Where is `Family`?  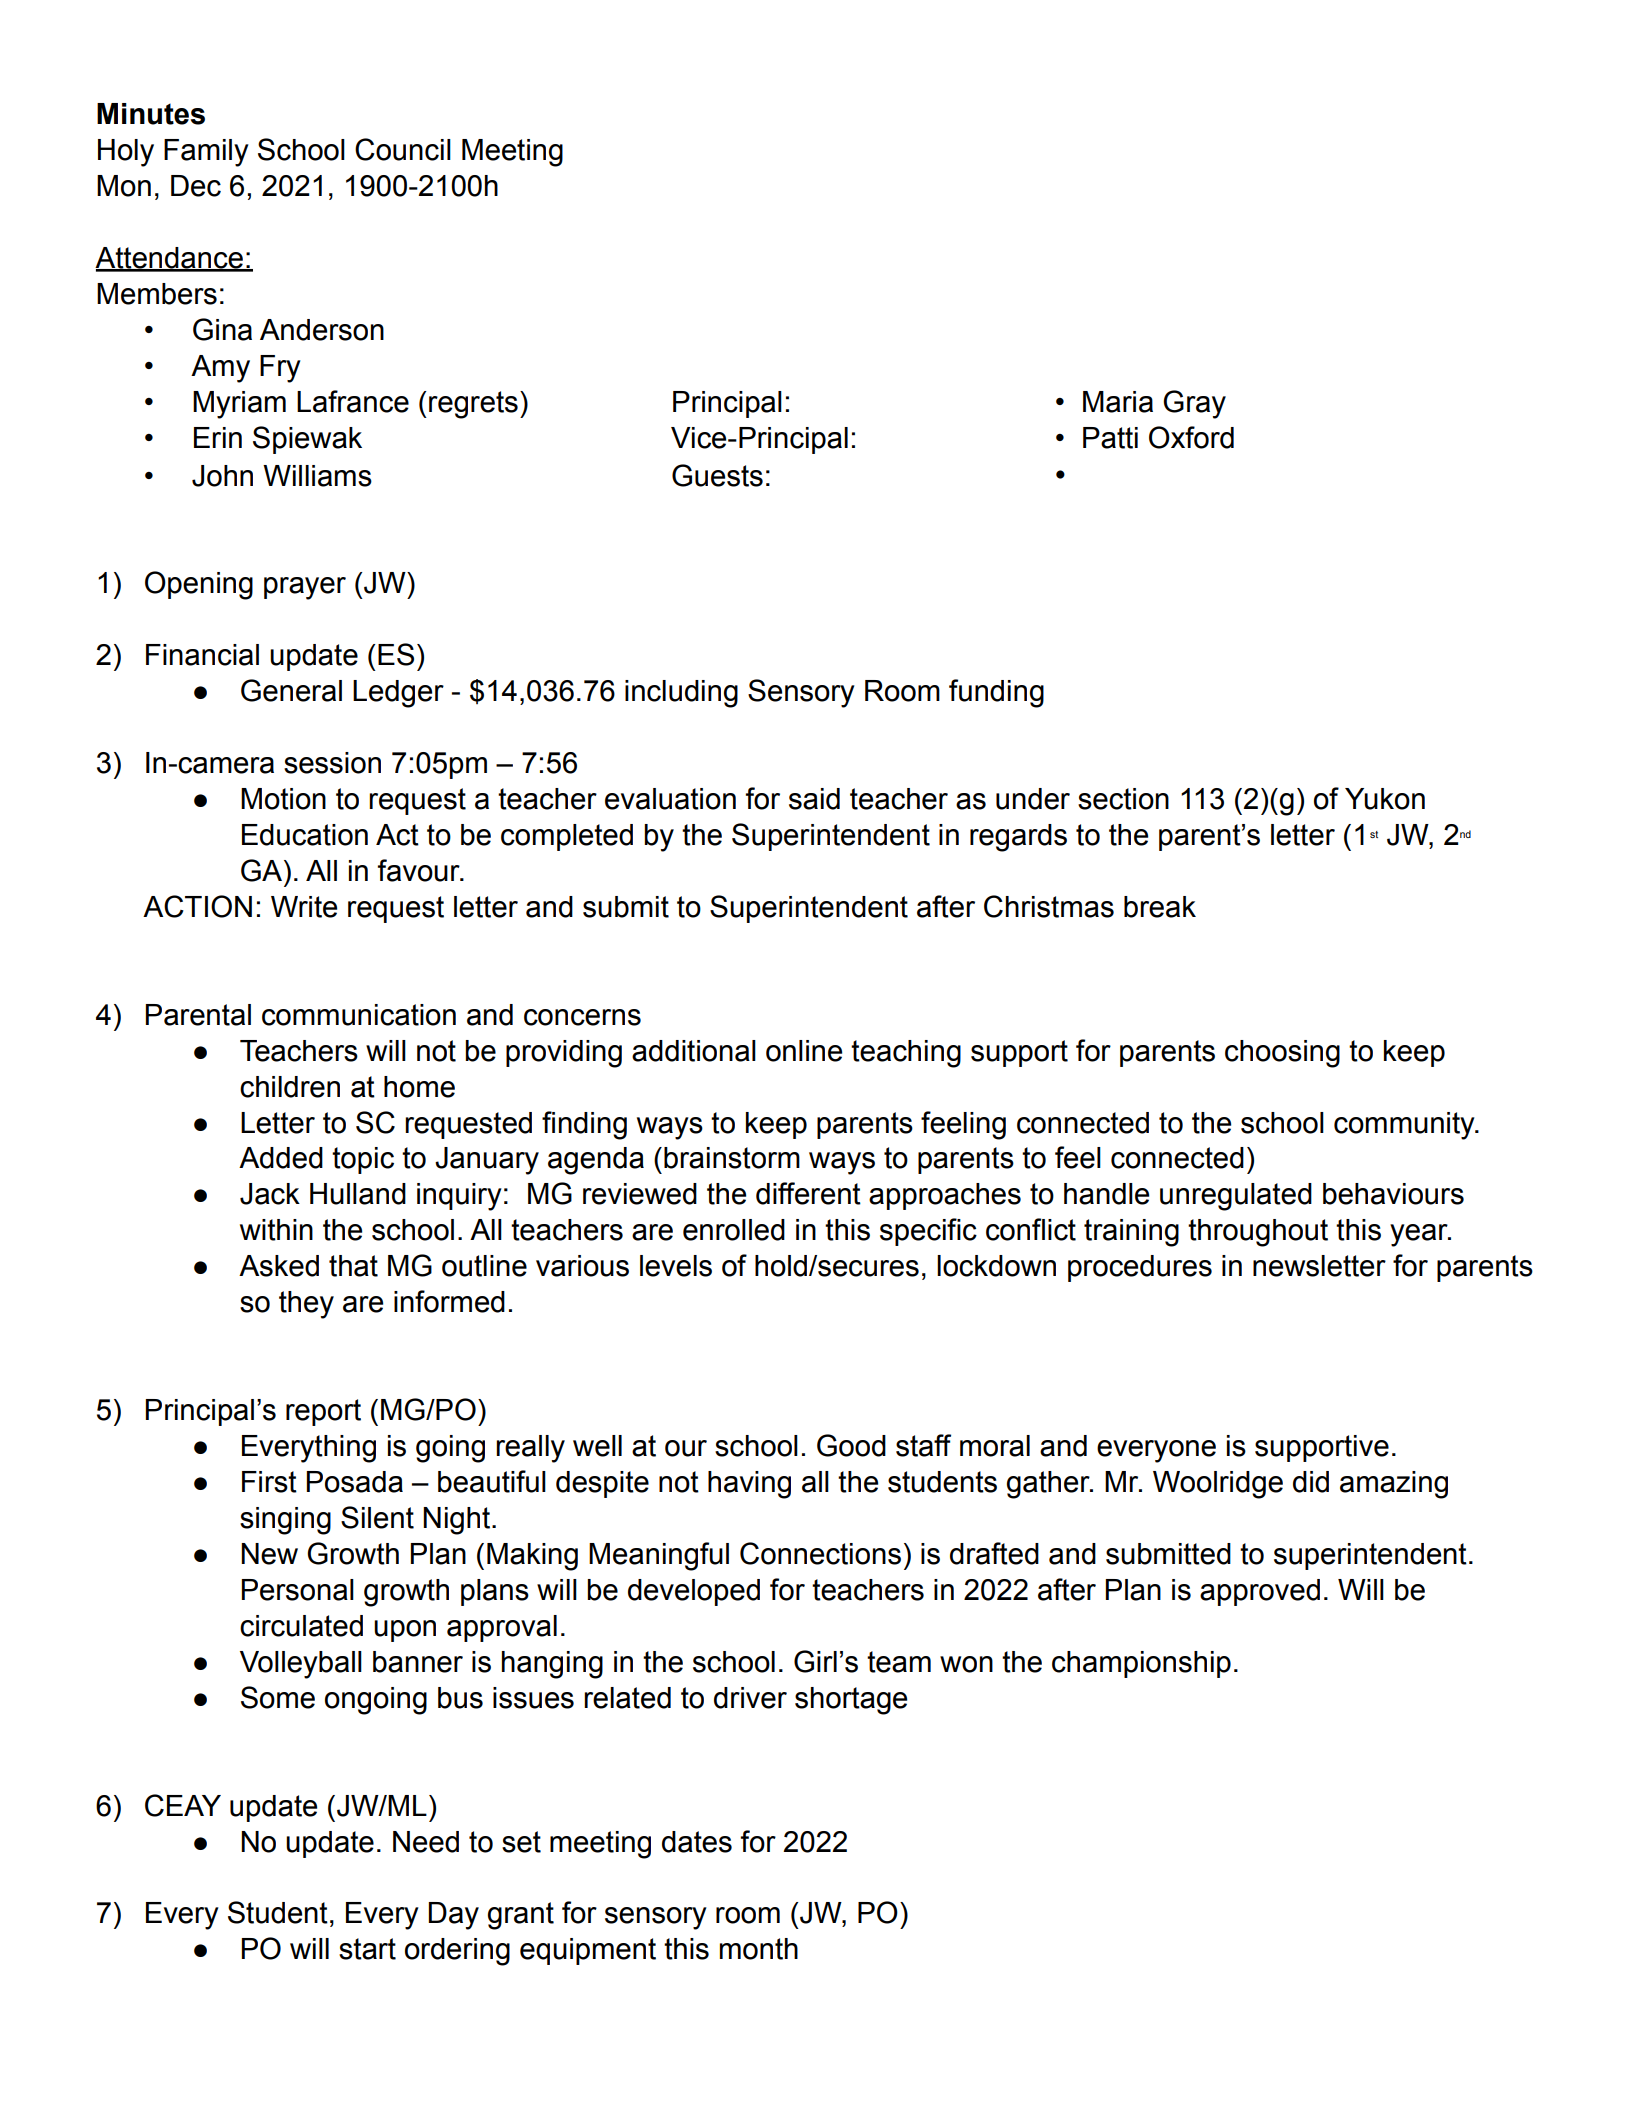
Family is located at coordinates (206, 153).
